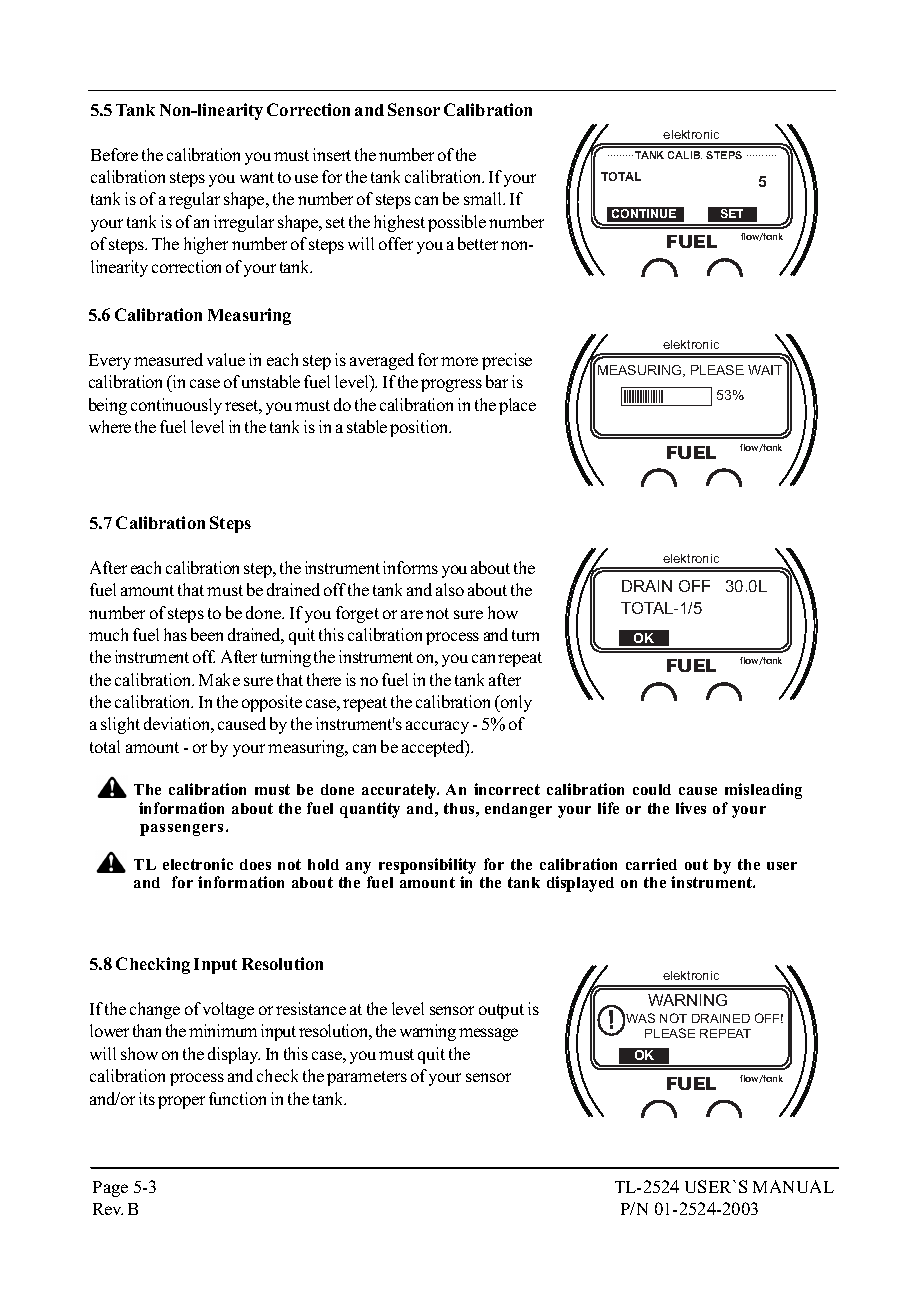 Image resolution: width=924 pixels, height=1308 pixels. I want to click on accuracy, so click(437, 727).
